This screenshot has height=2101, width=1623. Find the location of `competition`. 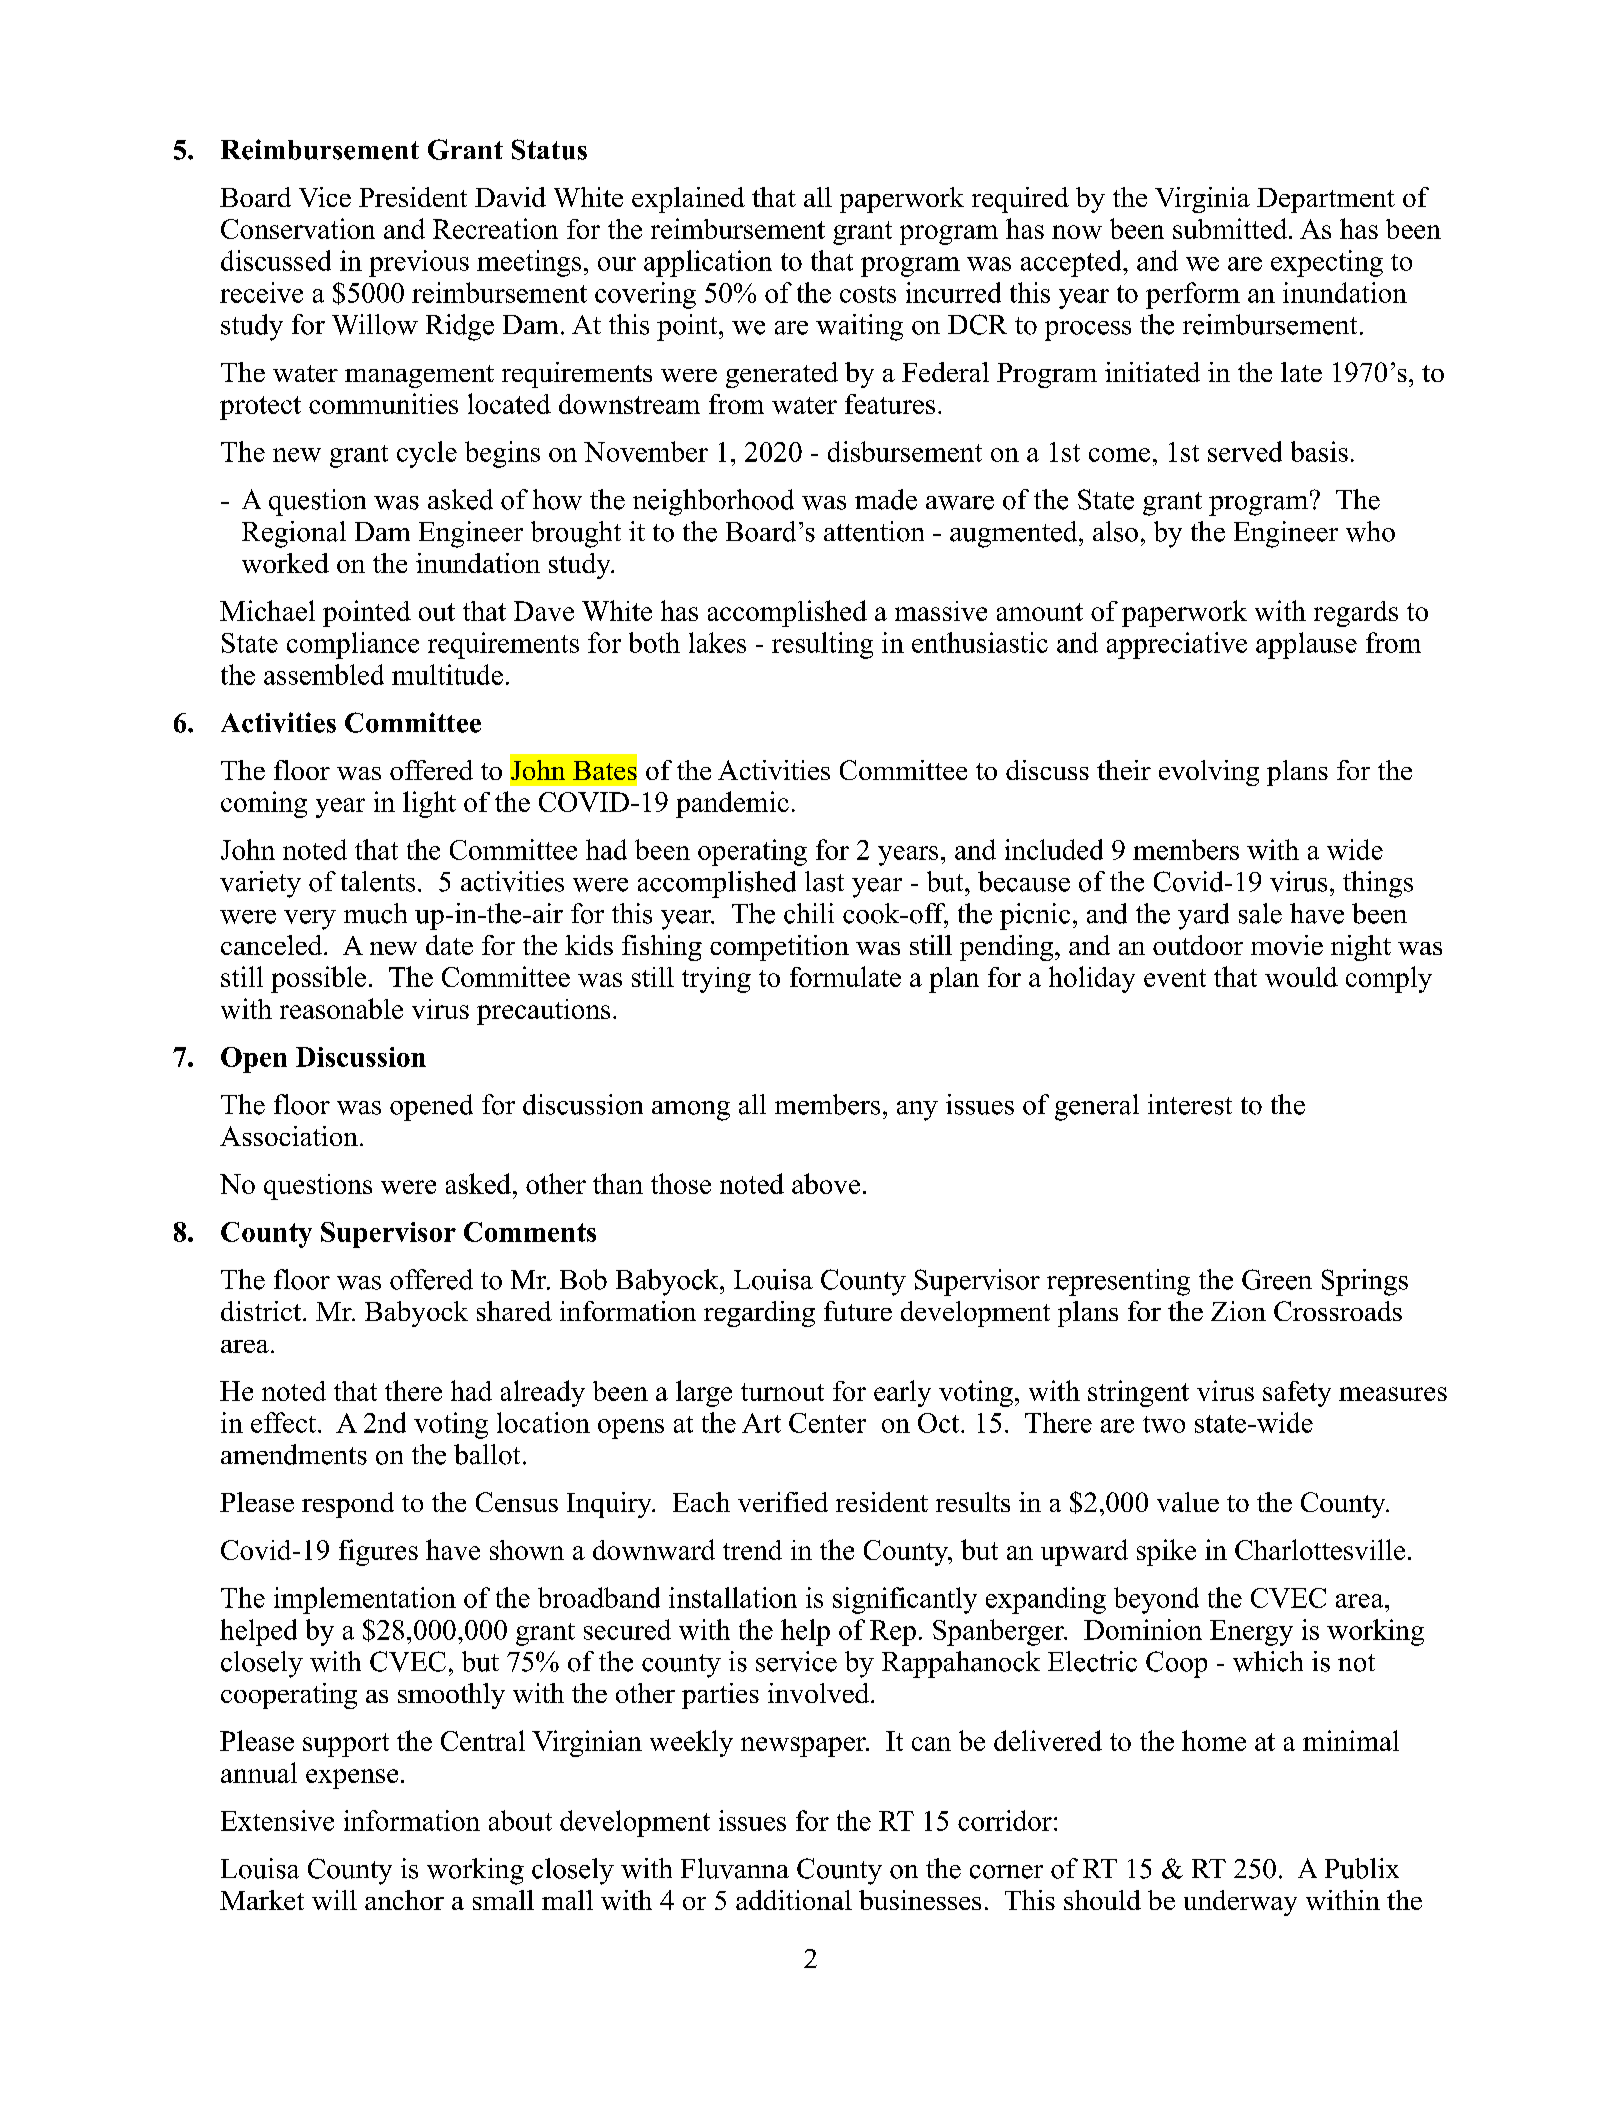

competition is located at coordinates (779, 948).
